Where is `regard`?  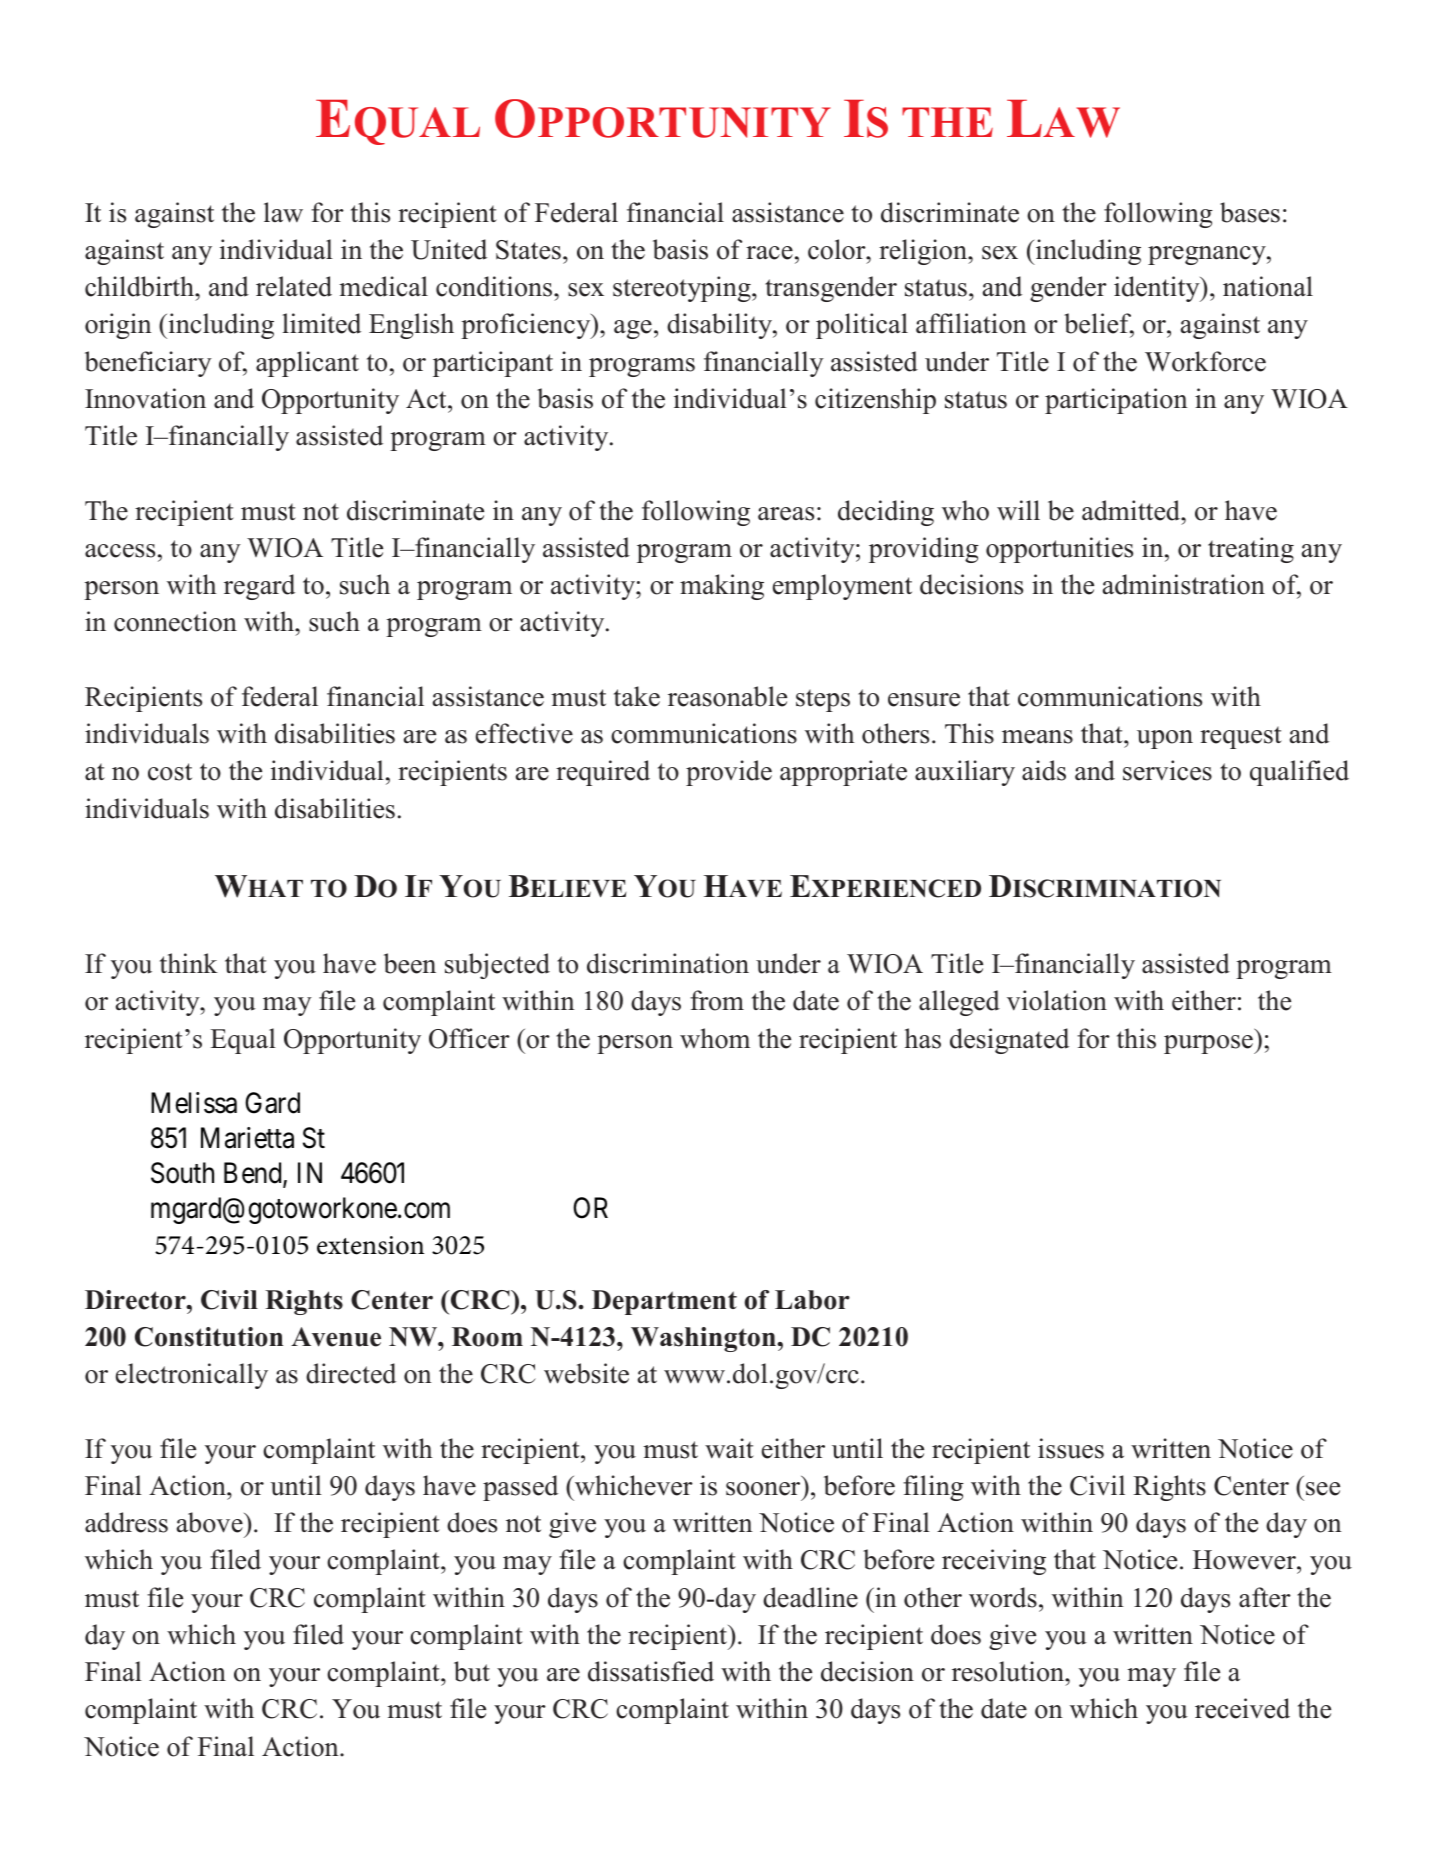 regard is located at coordinates (259, 587).
